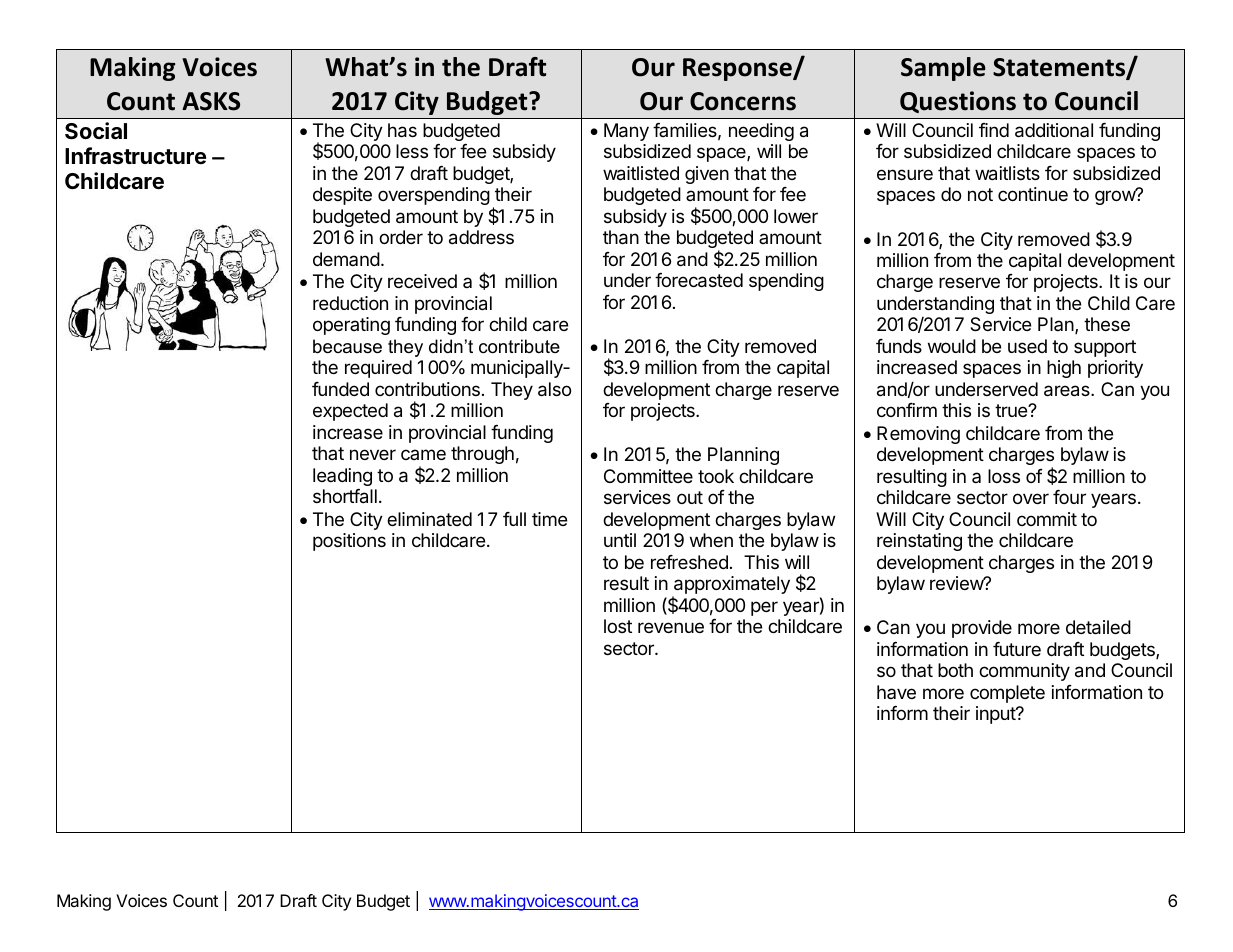 The width and height of the screenshot is (1233, 952). What do you see at coordinates (626, 132) in the screenshot?
I see `Many` at bounding box center [626, 132].
